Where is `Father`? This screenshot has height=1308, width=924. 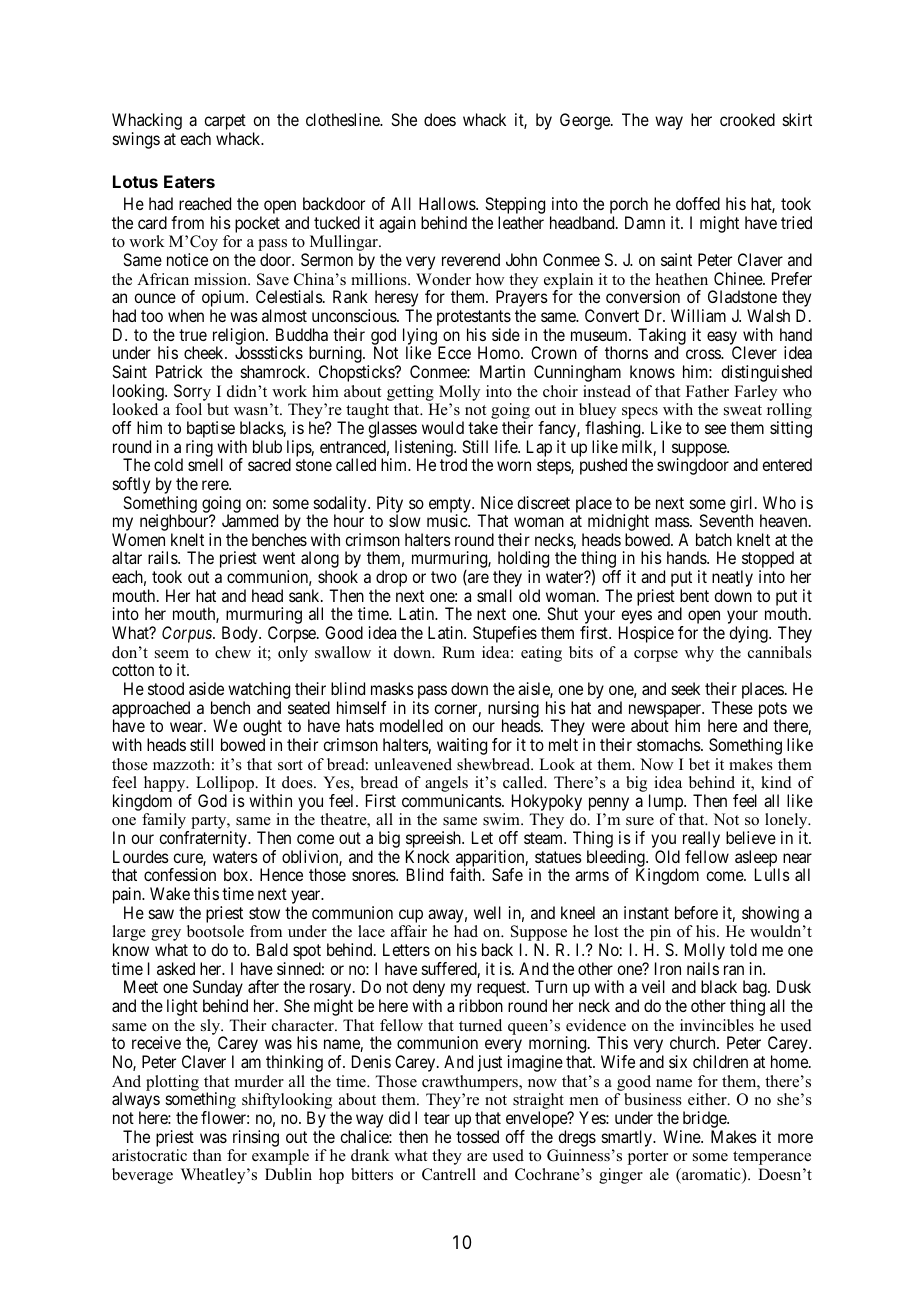
Father is located at coordinates (707, 391).
